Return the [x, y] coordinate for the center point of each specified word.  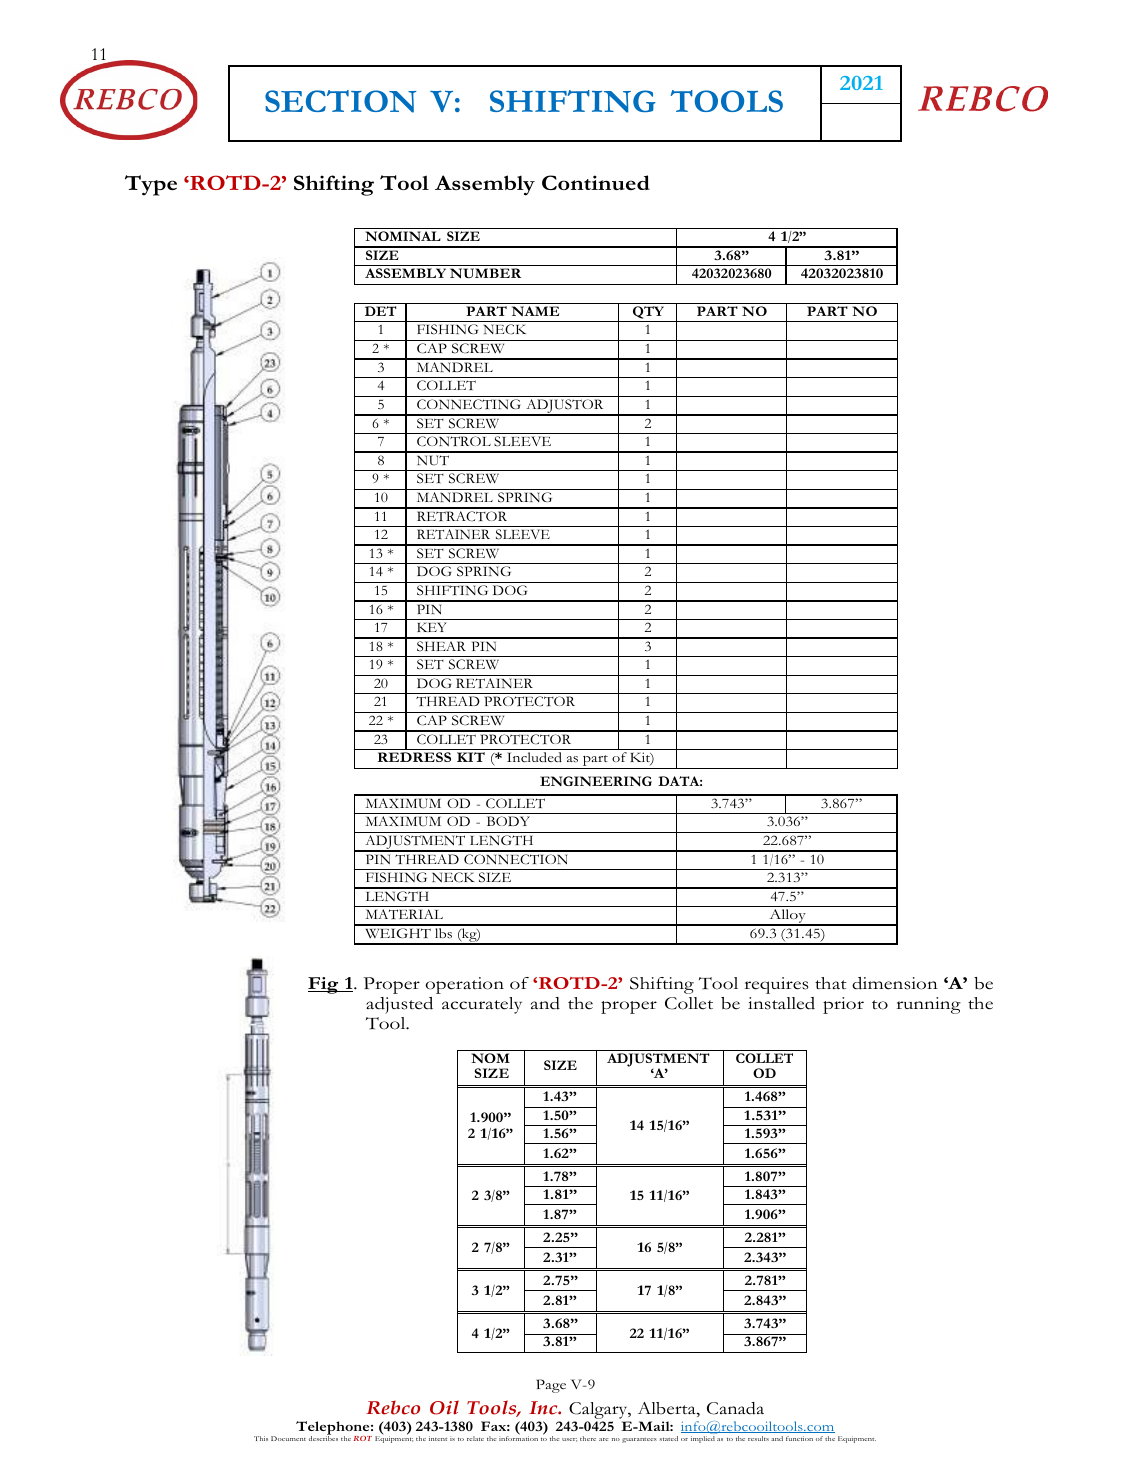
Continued [596, 182]
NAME [535, 311]
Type [151, 185]
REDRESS [414, 757]
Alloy [787, 917]
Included [534, 757]
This [261, 1438]
